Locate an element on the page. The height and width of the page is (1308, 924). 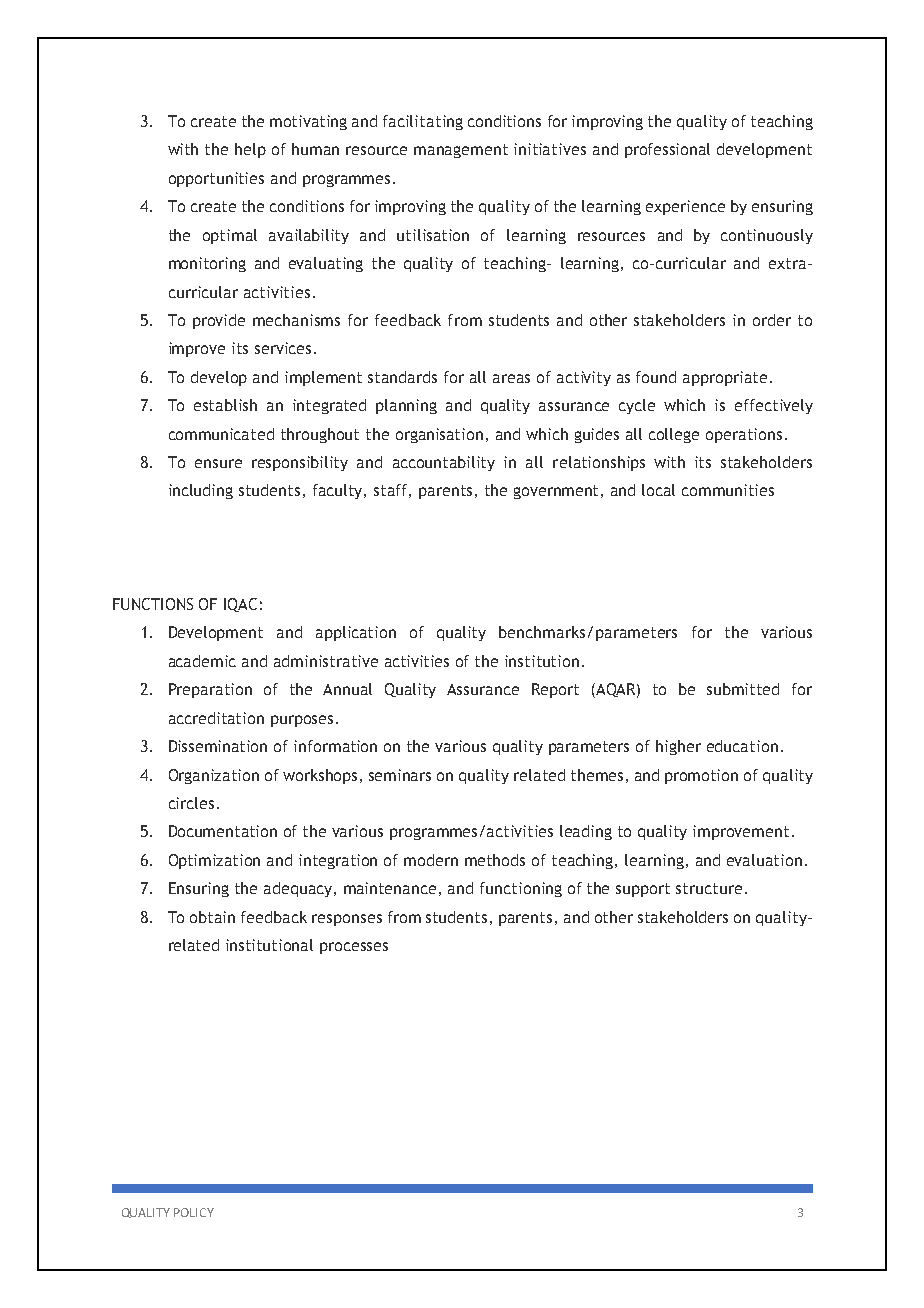
POLICY is located at coordinates (194, 1212).
